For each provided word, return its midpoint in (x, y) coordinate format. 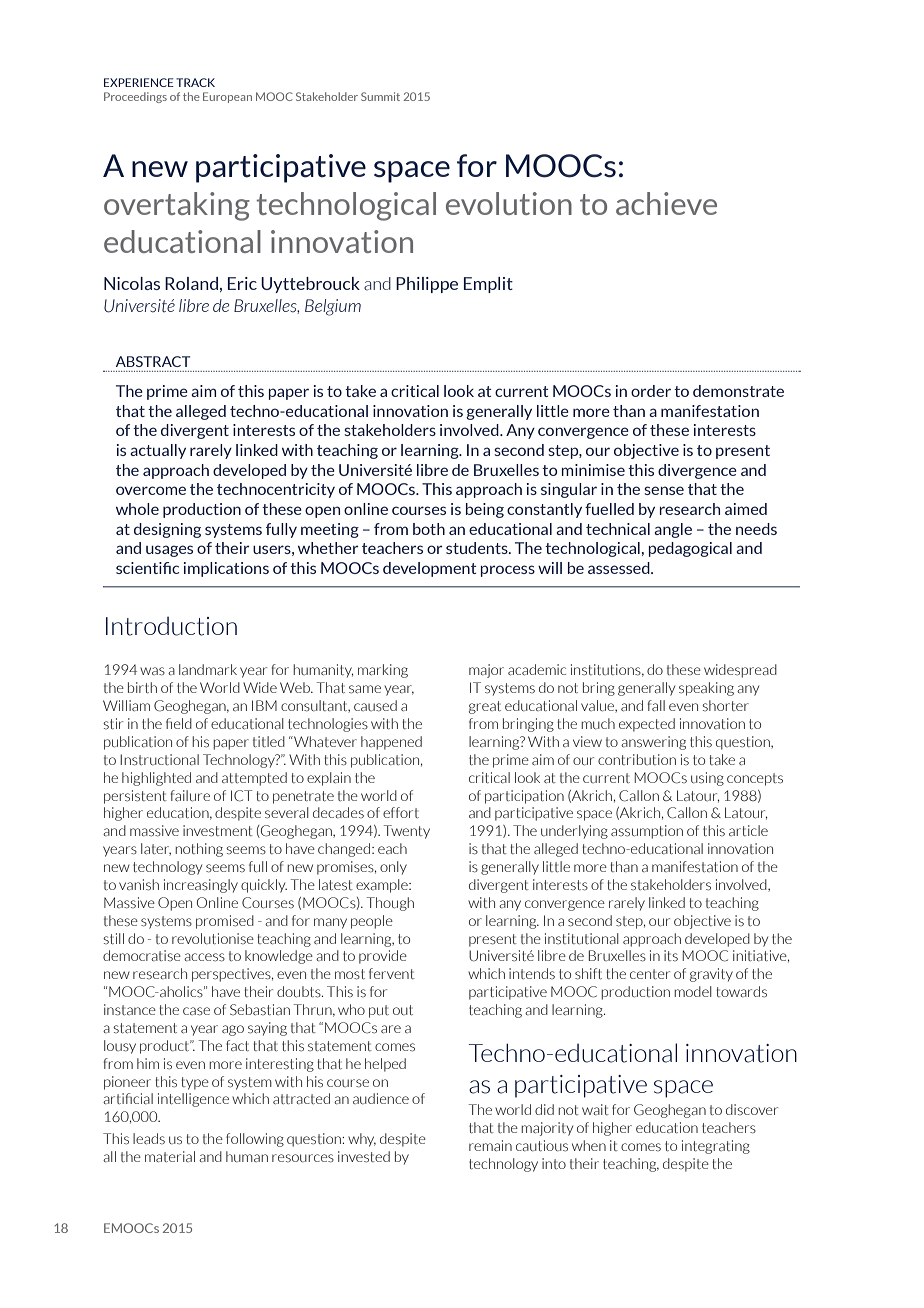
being (485, 510)
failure (190, 795)
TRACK (195, 82)
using (707, 779)
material (170, 1156)
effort (401, 812)
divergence (697, 471)
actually (158, 451)
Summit (380, 96)
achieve (666, 203)
